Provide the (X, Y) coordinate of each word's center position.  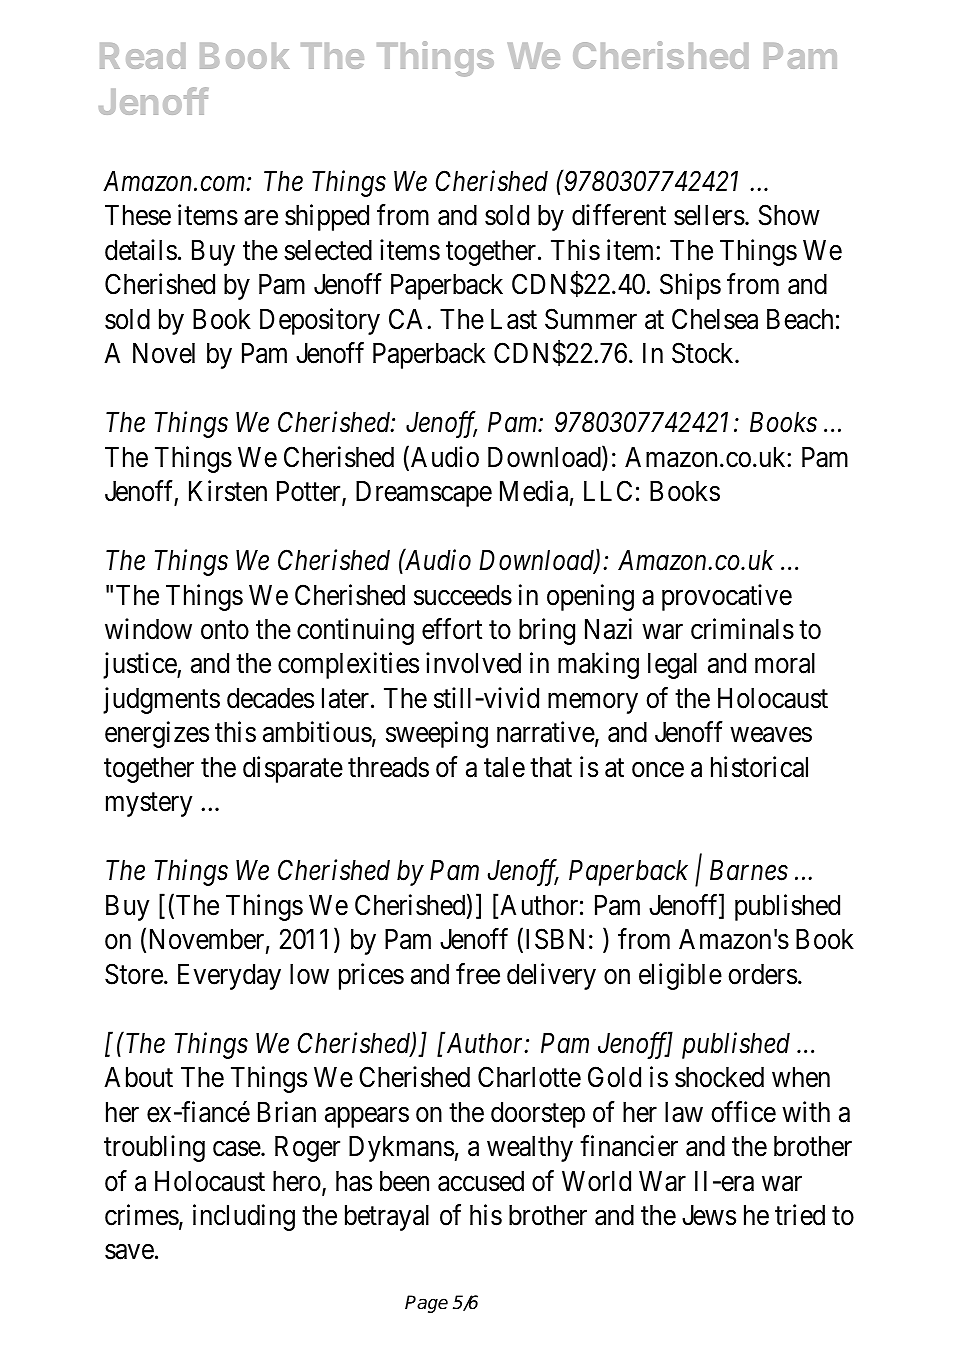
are (261, 218)
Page (426, 1304)
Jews (709, 1215)
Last (514, 319)
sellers (709, 215)
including (244, 1217)
